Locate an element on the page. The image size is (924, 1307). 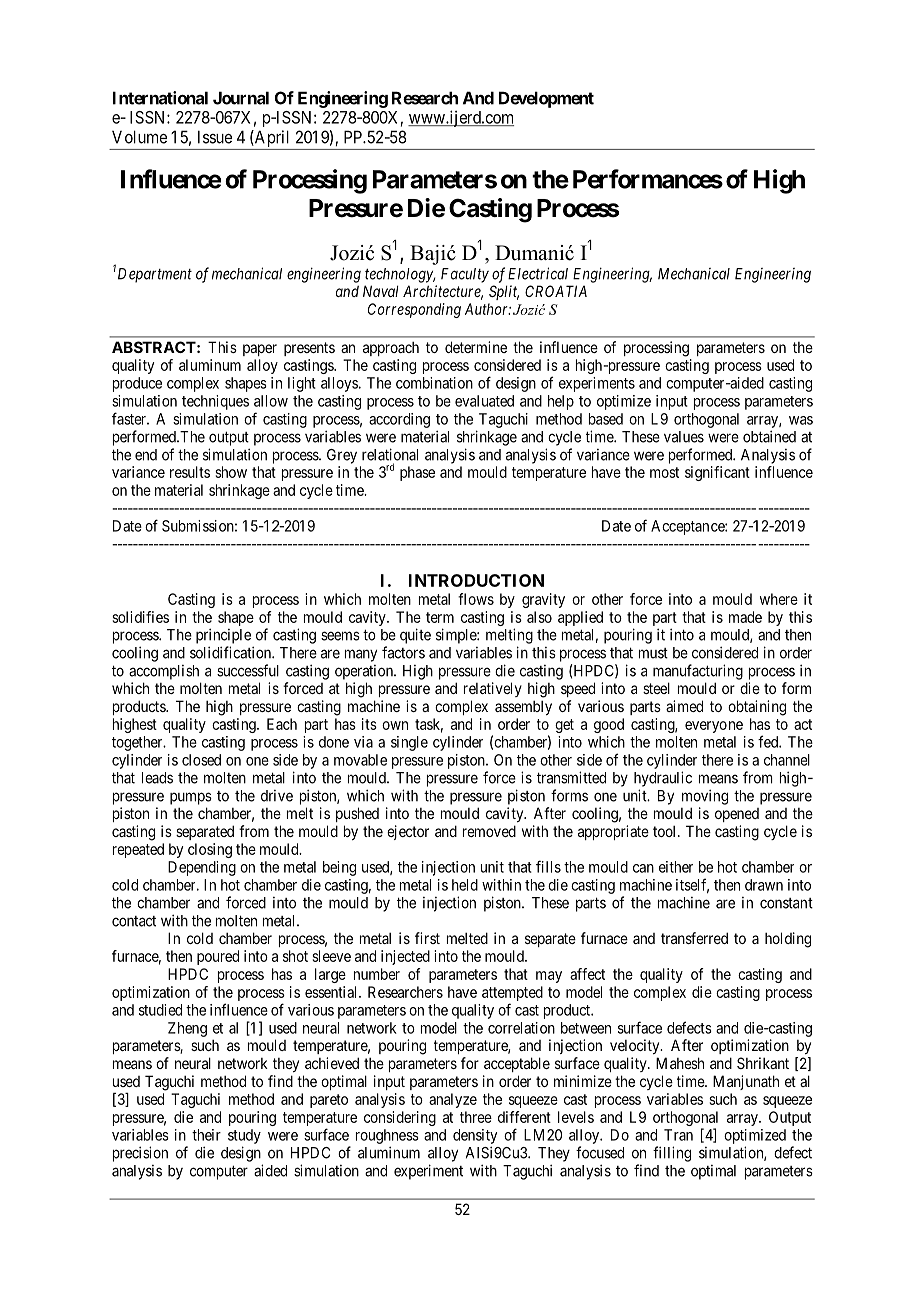
flows is located at coordinates (476, 599).
